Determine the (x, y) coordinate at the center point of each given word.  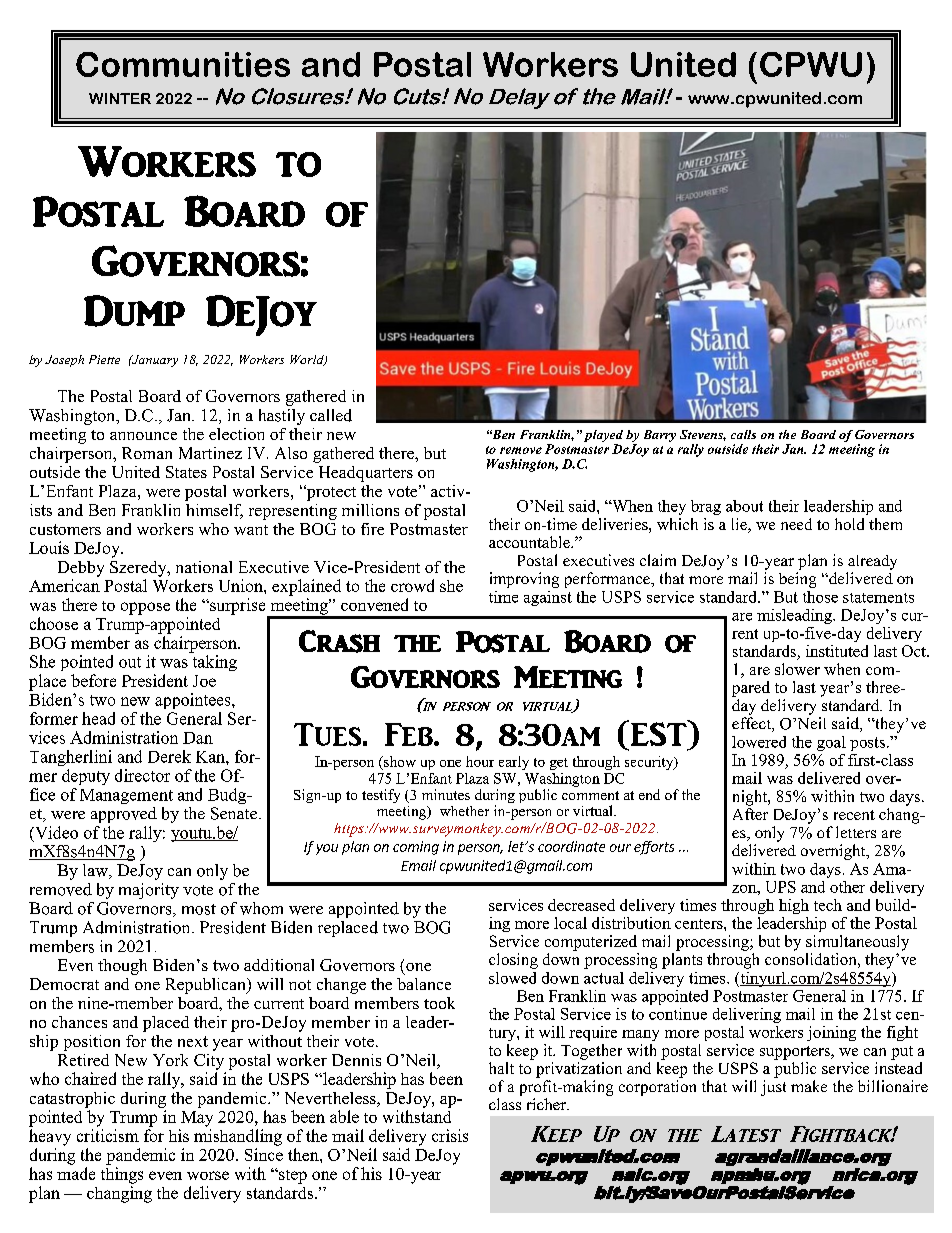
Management (126, 796)
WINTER (120, 98)
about (744, 506)
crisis (450, 1135)
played (603, 437)
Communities (183, 64)
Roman (147, 453)
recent (854, 815)
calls (743, 434)
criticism (108, 1135)
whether (464, 811)
